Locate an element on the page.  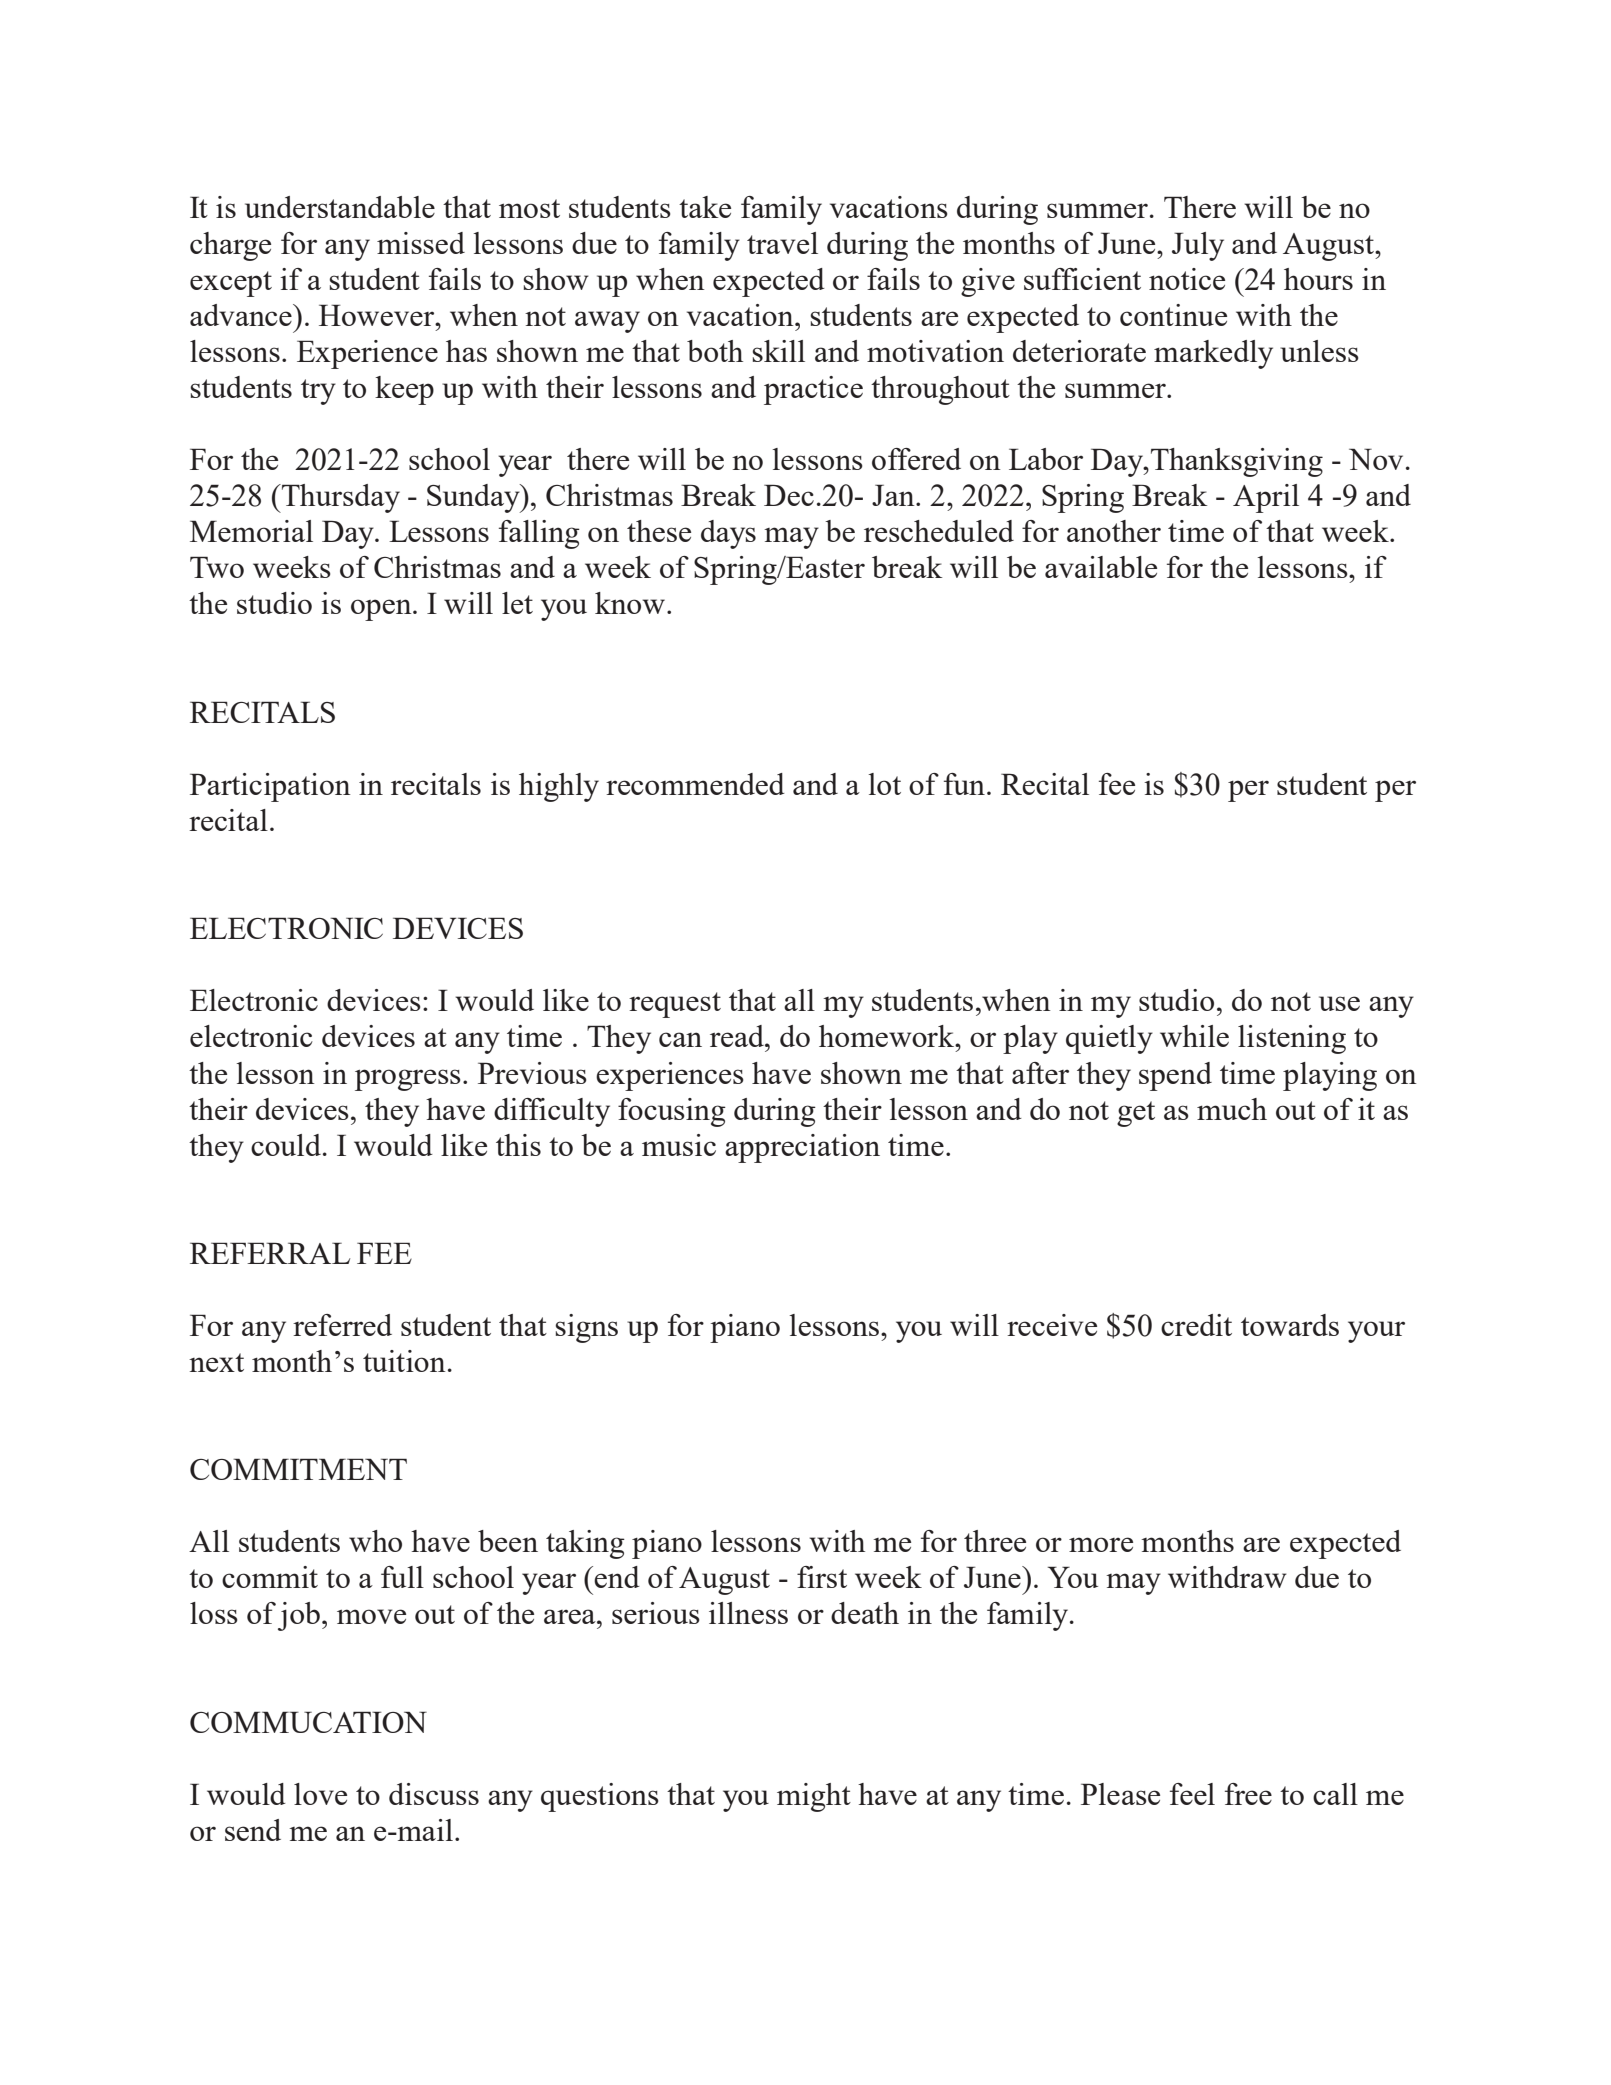
tuition is located at coordinates (404, 1361).
